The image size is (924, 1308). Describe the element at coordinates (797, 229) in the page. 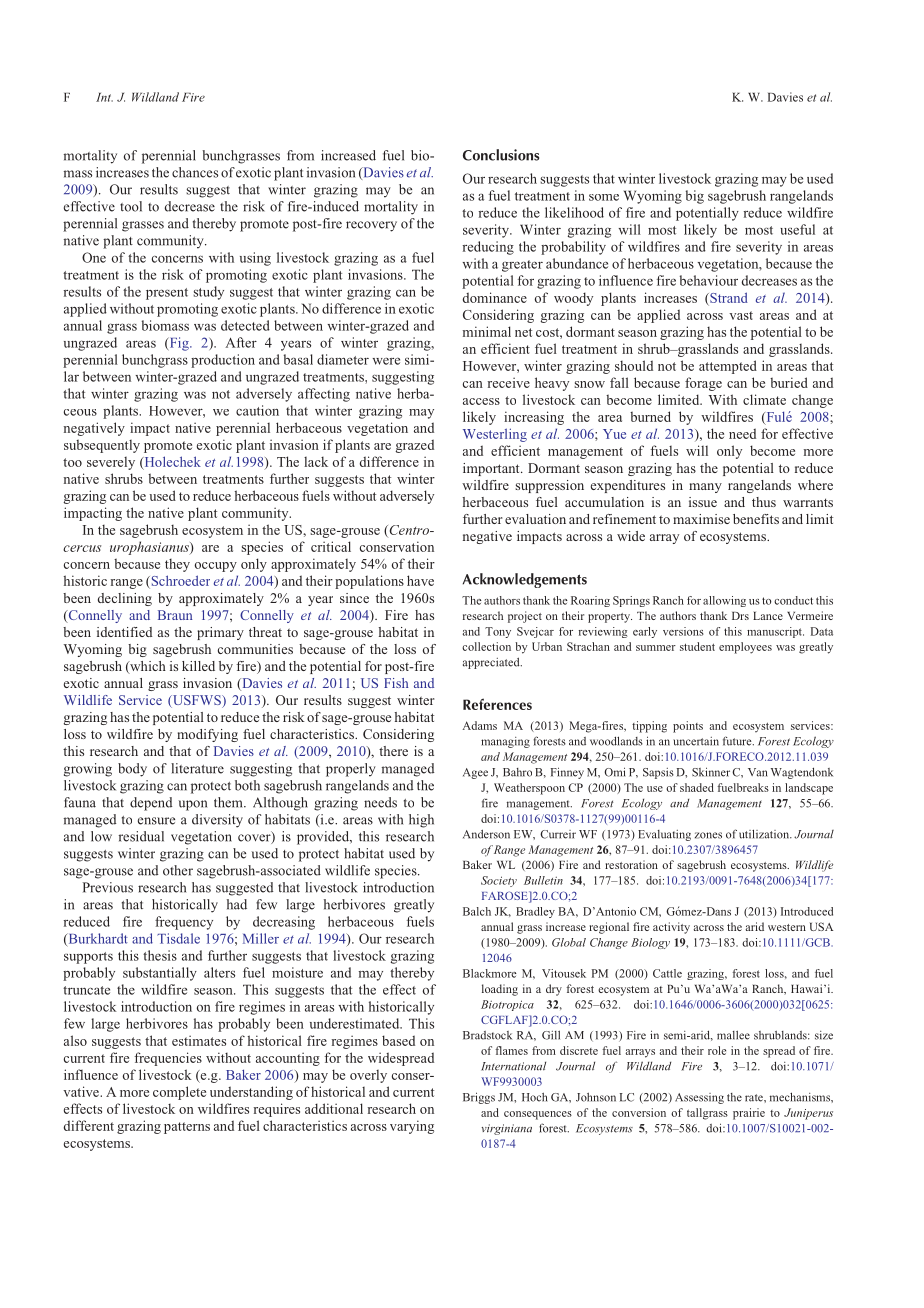

I see `useful` at that location.
